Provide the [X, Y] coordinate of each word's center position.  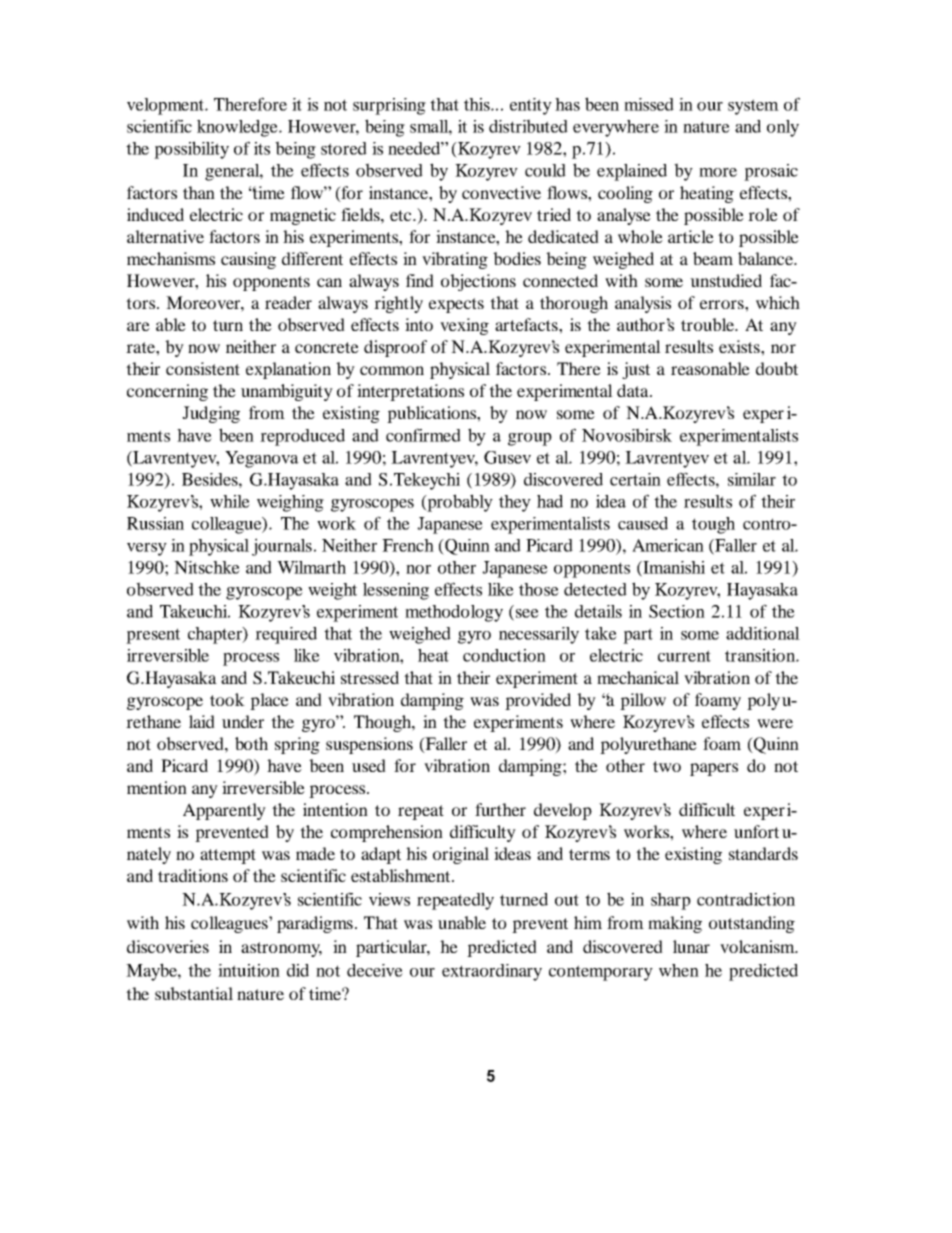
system [753, 107]
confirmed [423, 435]
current [684, 656]
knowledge [238, 128]
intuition [249, 970]
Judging [211, 414]
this [478, 104]
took [227, 699]
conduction [504, 655]
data [634, 390]
